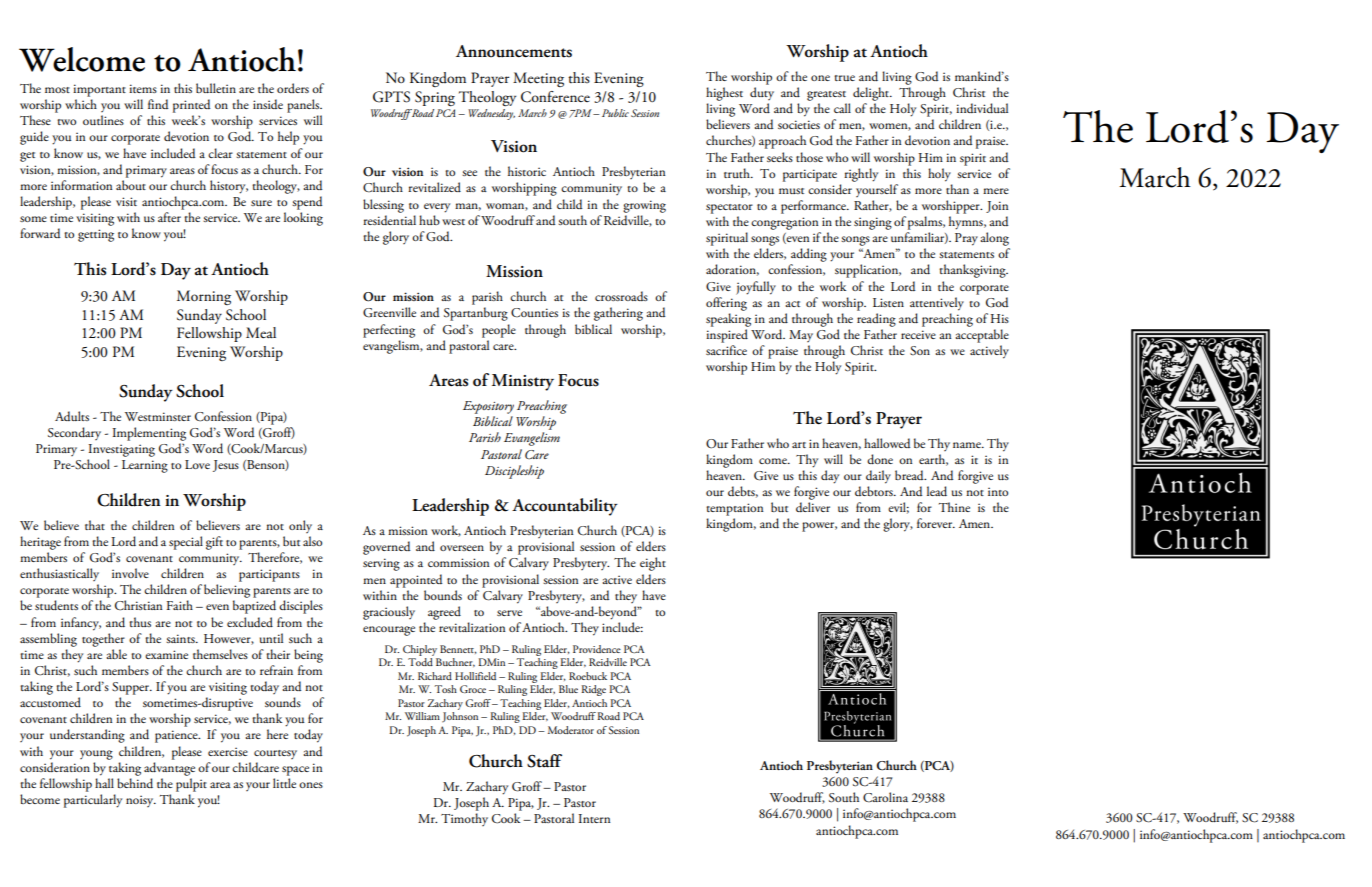  What do you see at coordinates (464, 819) in the page?
I see `Timothy` at bounding box center [464, 819].
